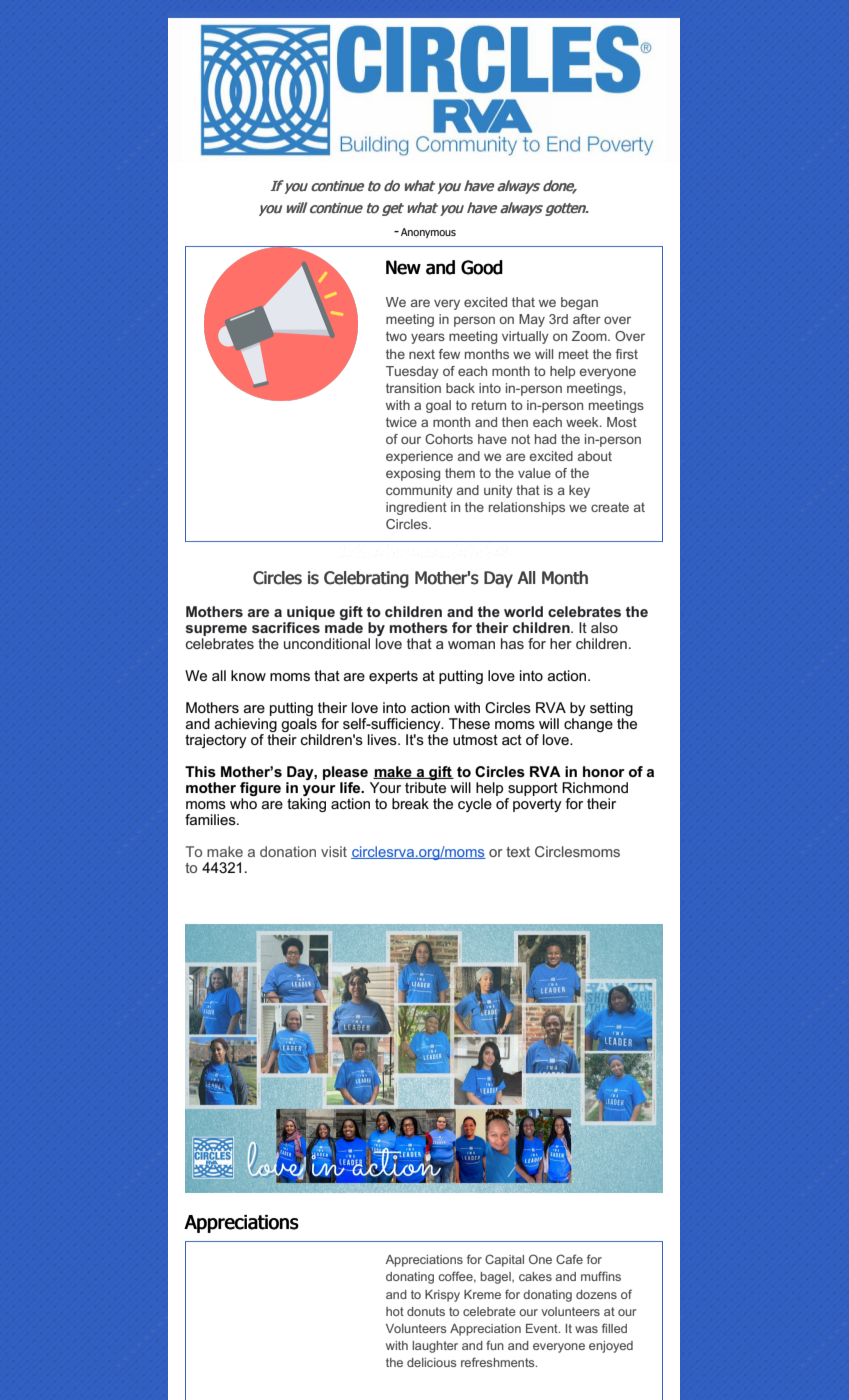  What do you see at coordinates (403, 267) in the screenshot?
I see `New` at bounding box center [403, 267].
